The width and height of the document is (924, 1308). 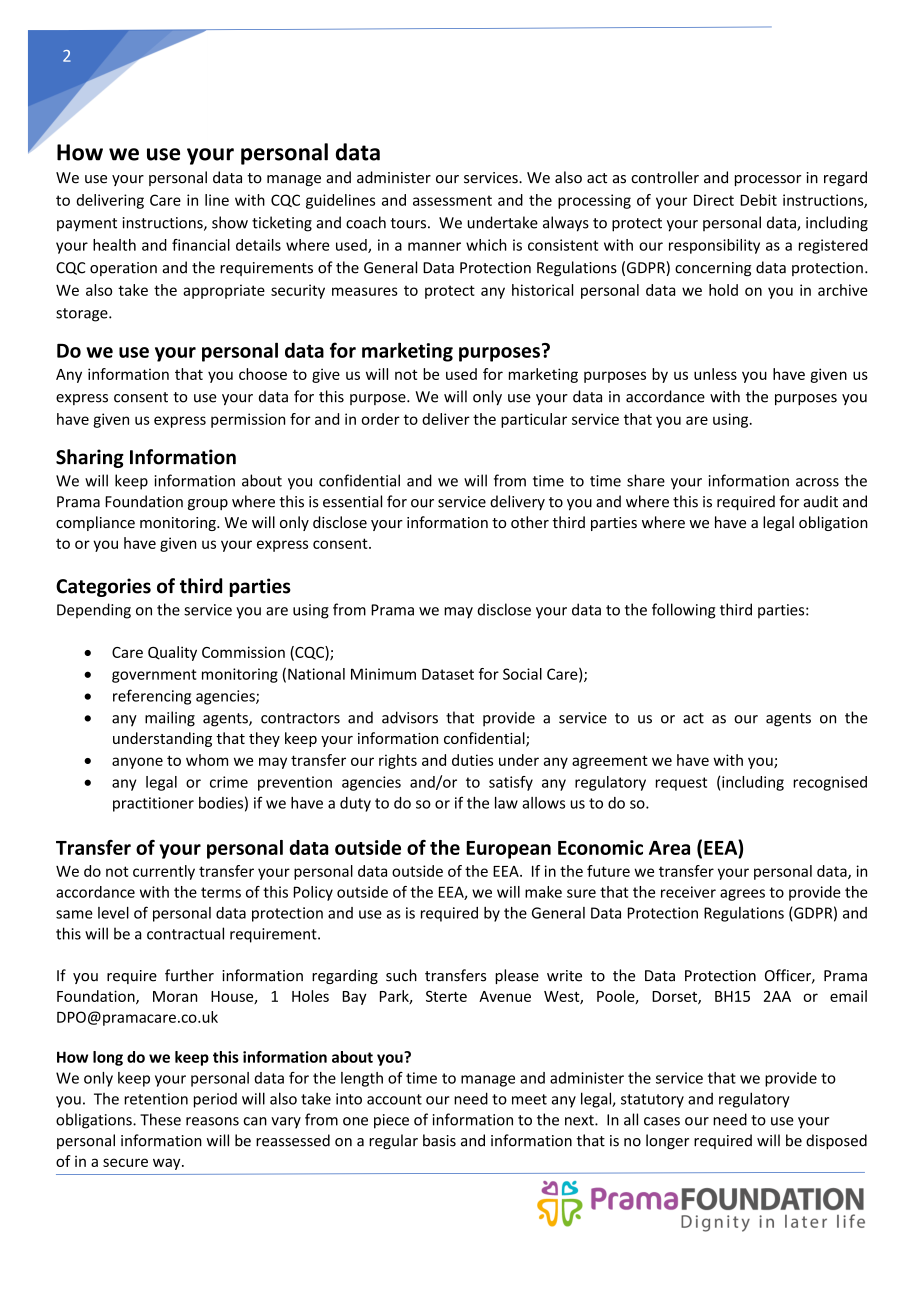 What do you see at coordinates (683, 611) in the document?
I see `following` at bounding box center [683, 611].
